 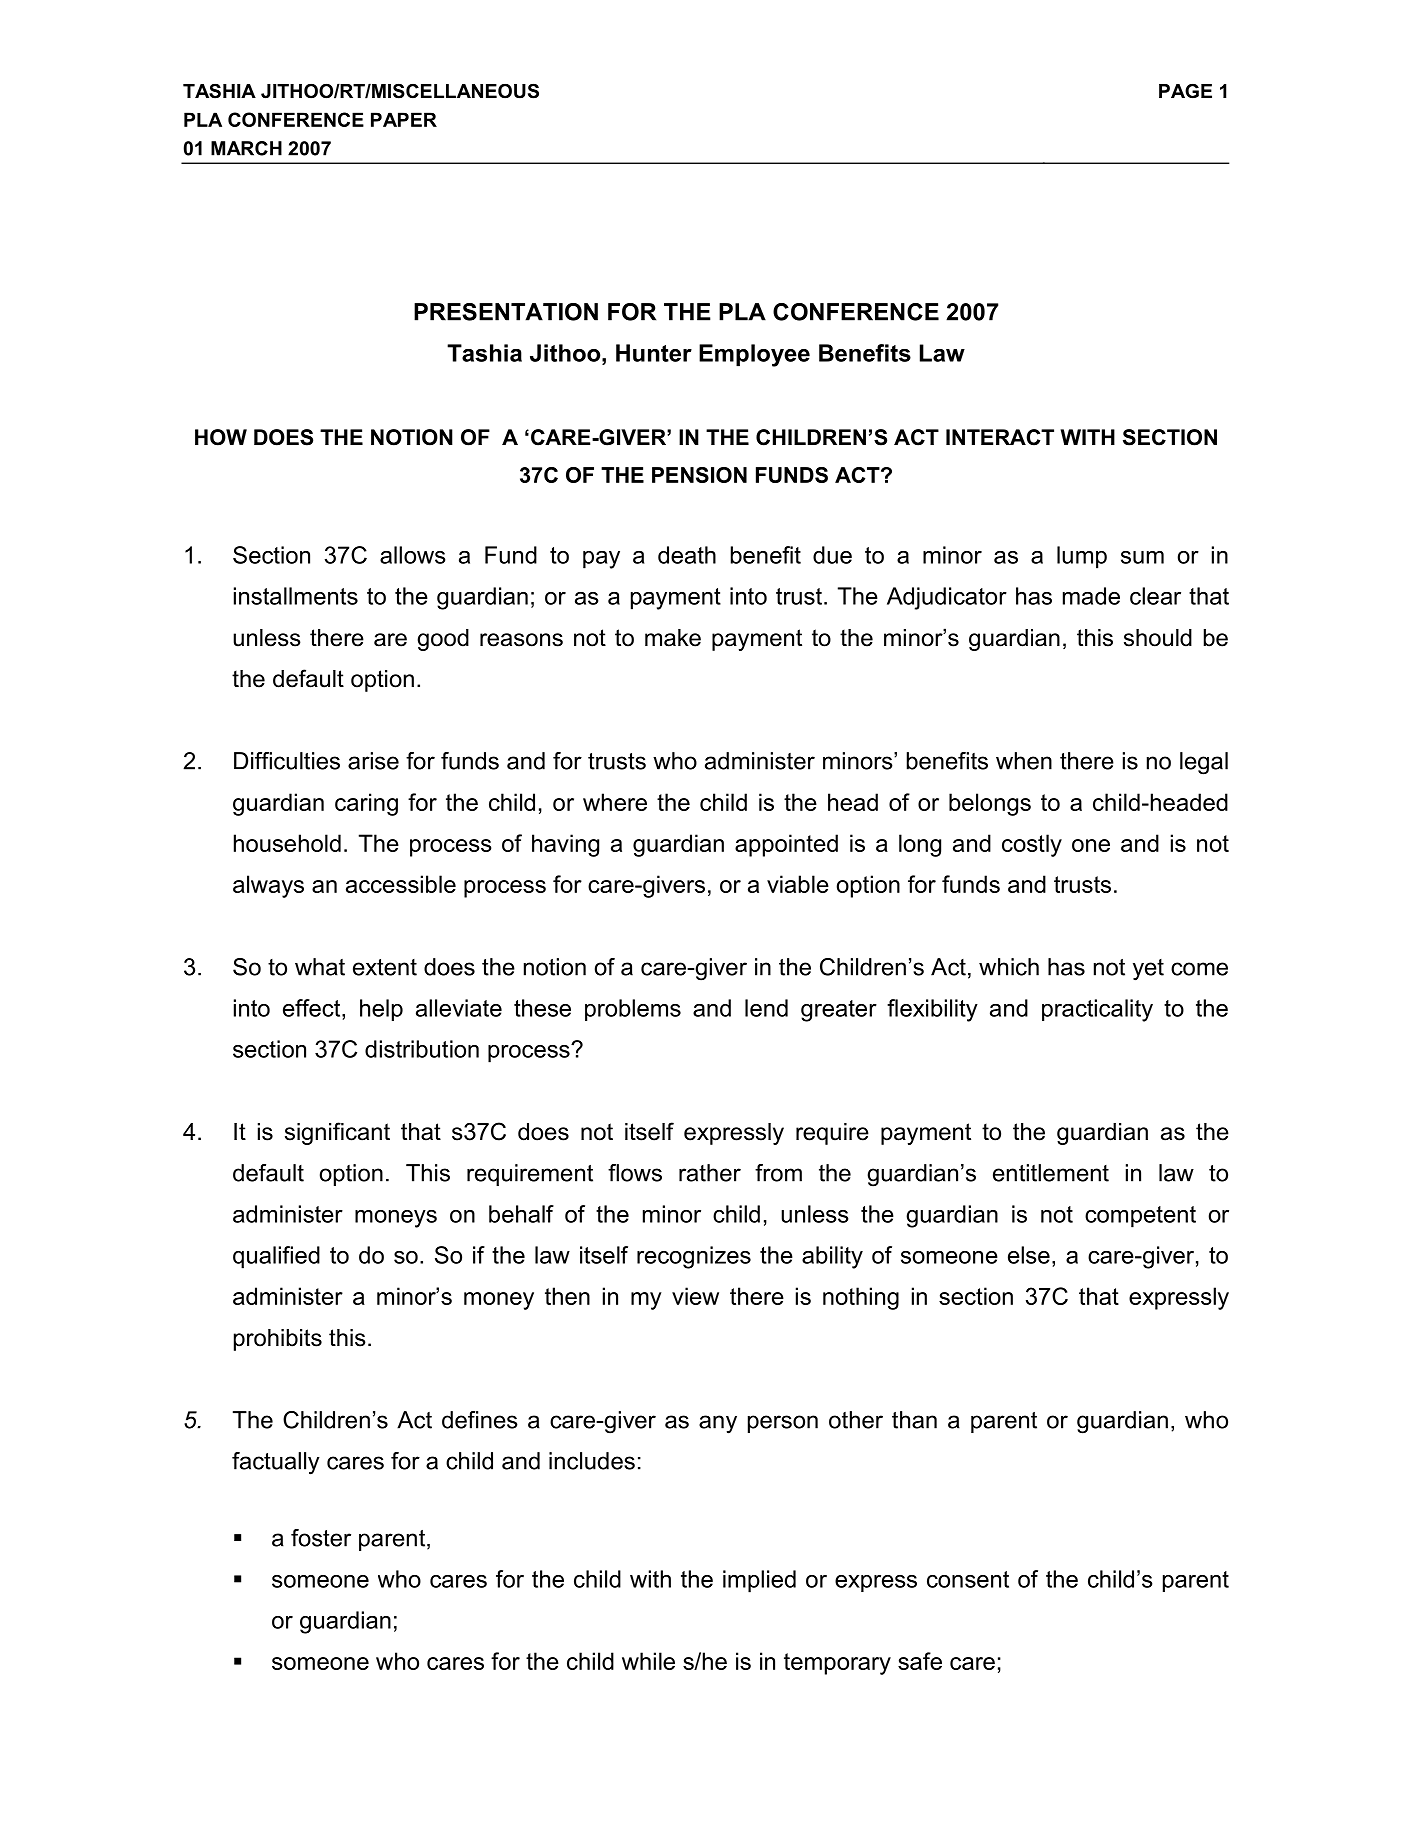 What do you see at coordinates (786, 845) in the page?
I see `appointed` at bounding box center [786, 845].
